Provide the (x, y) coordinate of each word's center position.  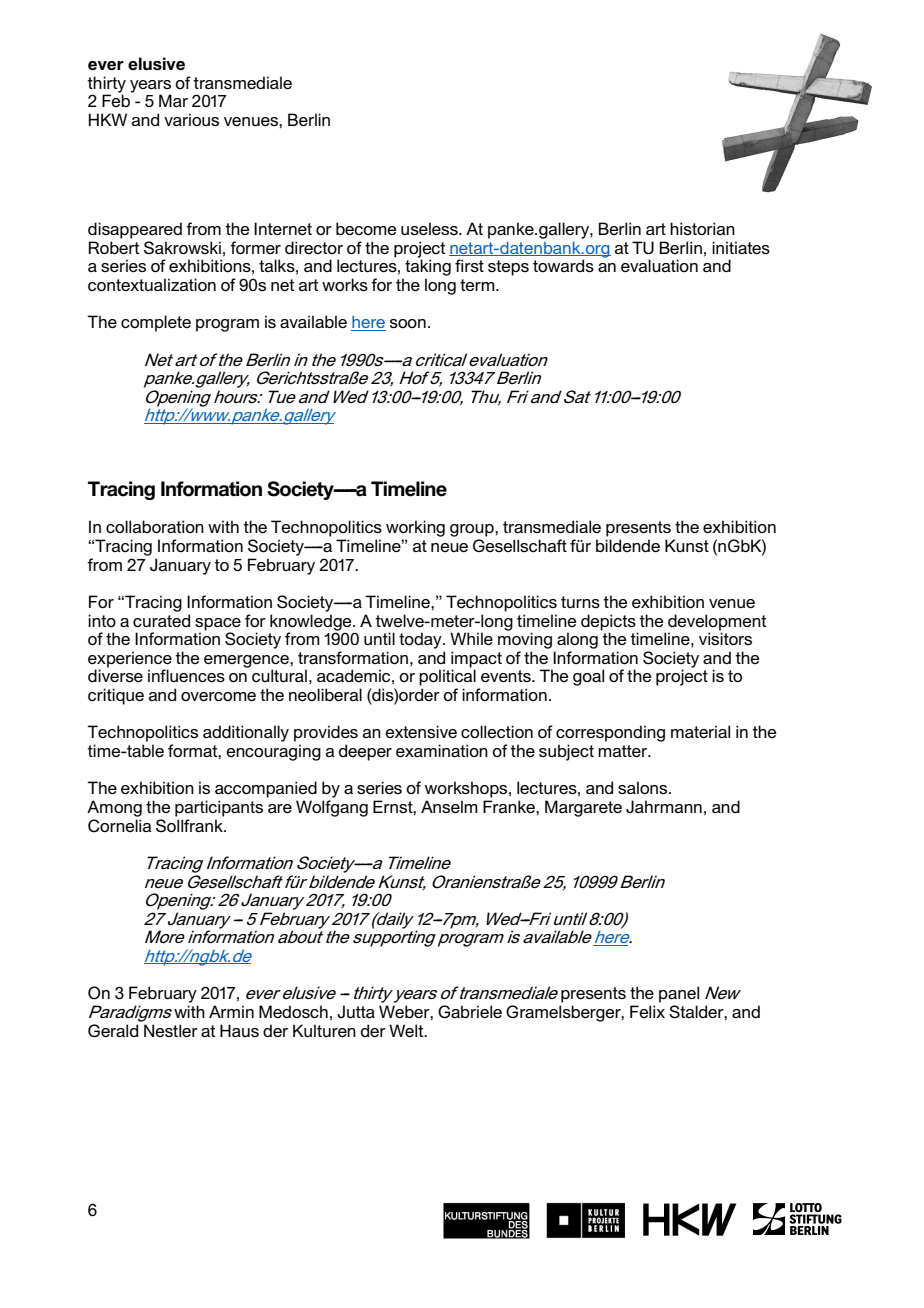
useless (430, 228)
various (191, 119)
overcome (218, 696)
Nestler (171, 1030)
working (415, 528)
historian (702, 228)
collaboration (155, 527)
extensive (421, 731)
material (700, 731)
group (473, 530)
